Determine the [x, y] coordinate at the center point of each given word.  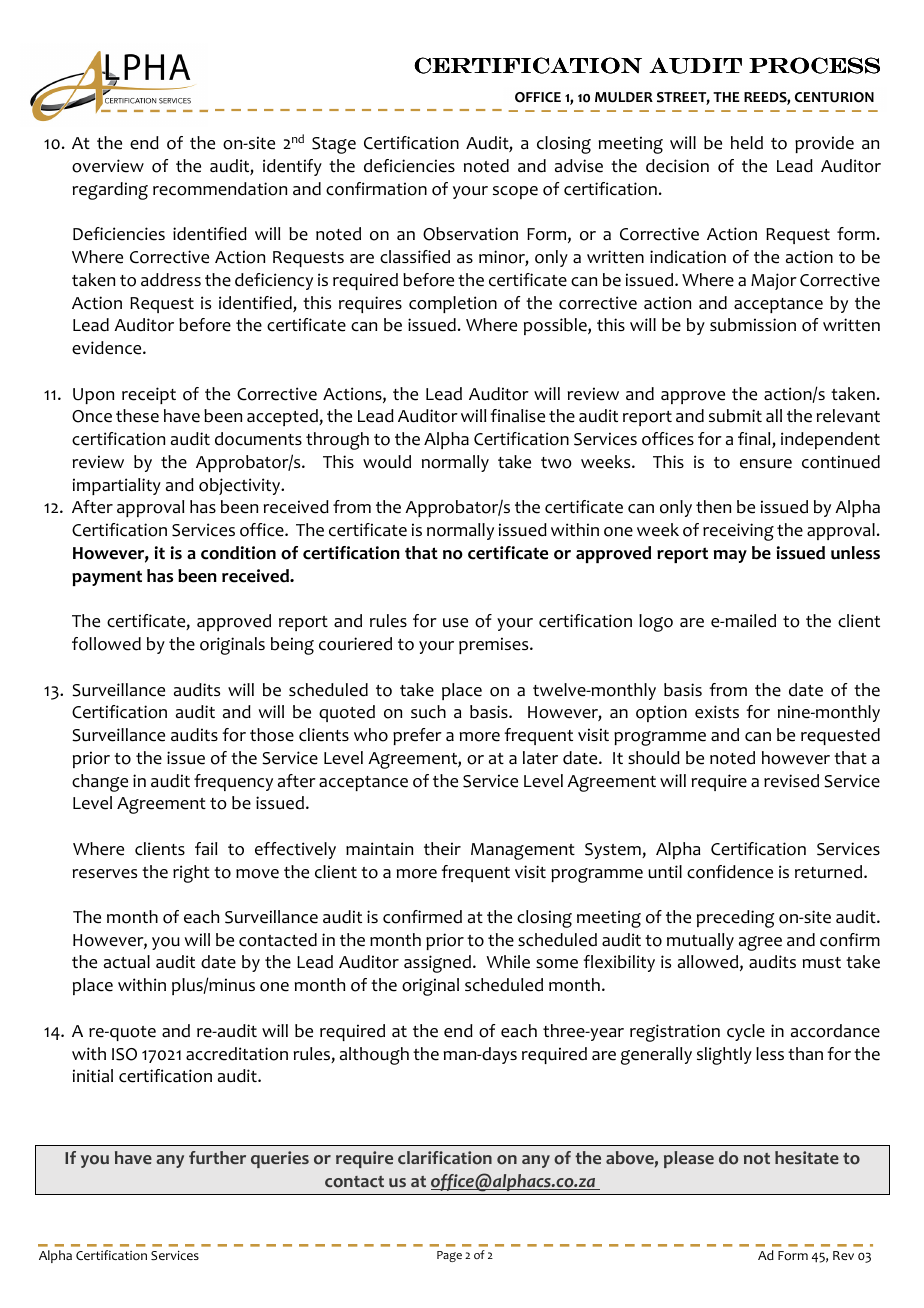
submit [735, 416]
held [747, 143]
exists [717, 712]
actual [127, 962]
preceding [735, 919]
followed [106, 644]
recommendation [220, 189]
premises [495, 645]
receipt [149, 395]
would [387, 462]
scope [515, 192]
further [217, 1157]
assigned [437, 964]
